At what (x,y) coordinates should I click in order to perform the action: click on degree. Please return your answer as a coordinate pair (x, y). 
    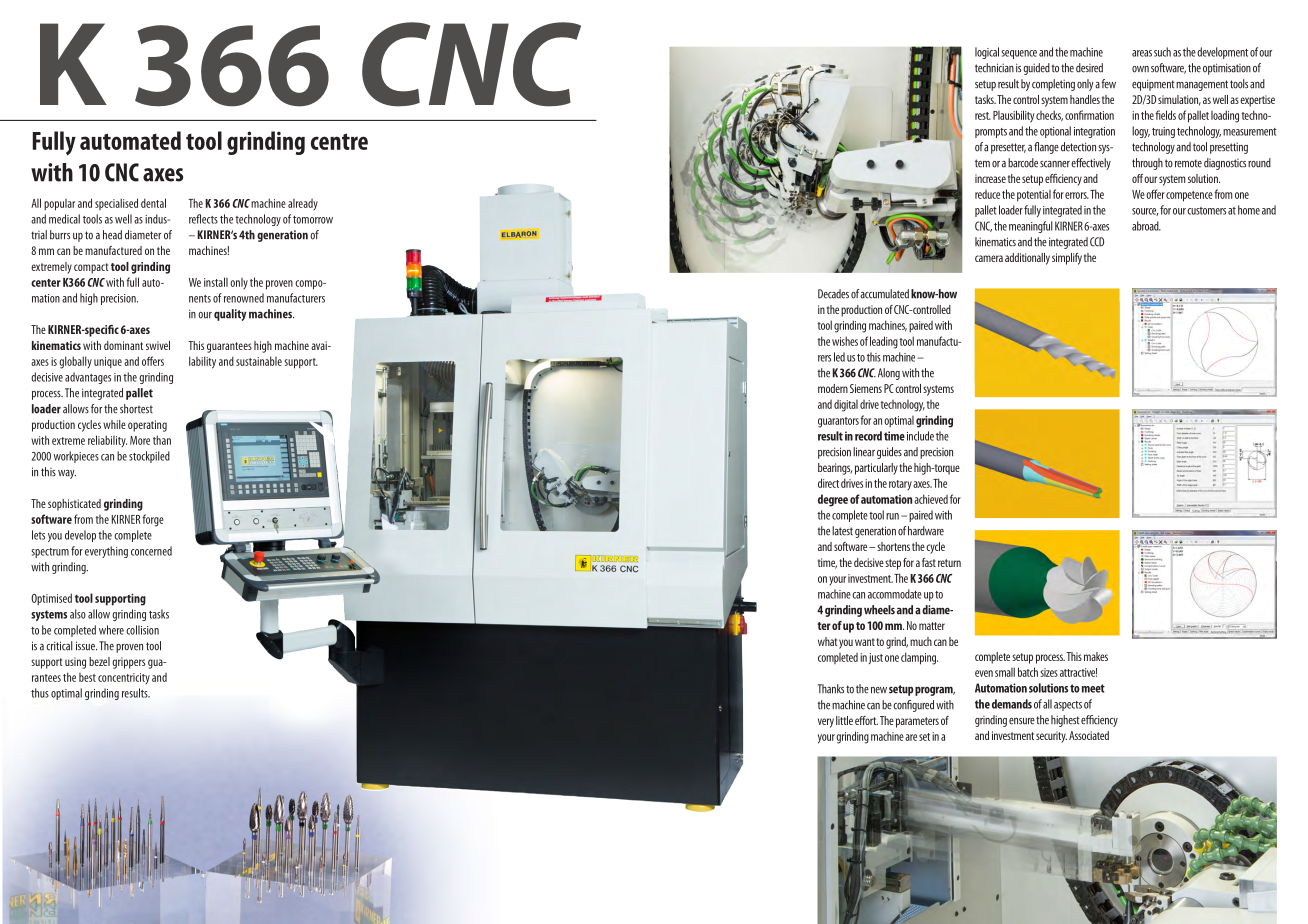
    Looking at the image, I should click on (833, 500).
